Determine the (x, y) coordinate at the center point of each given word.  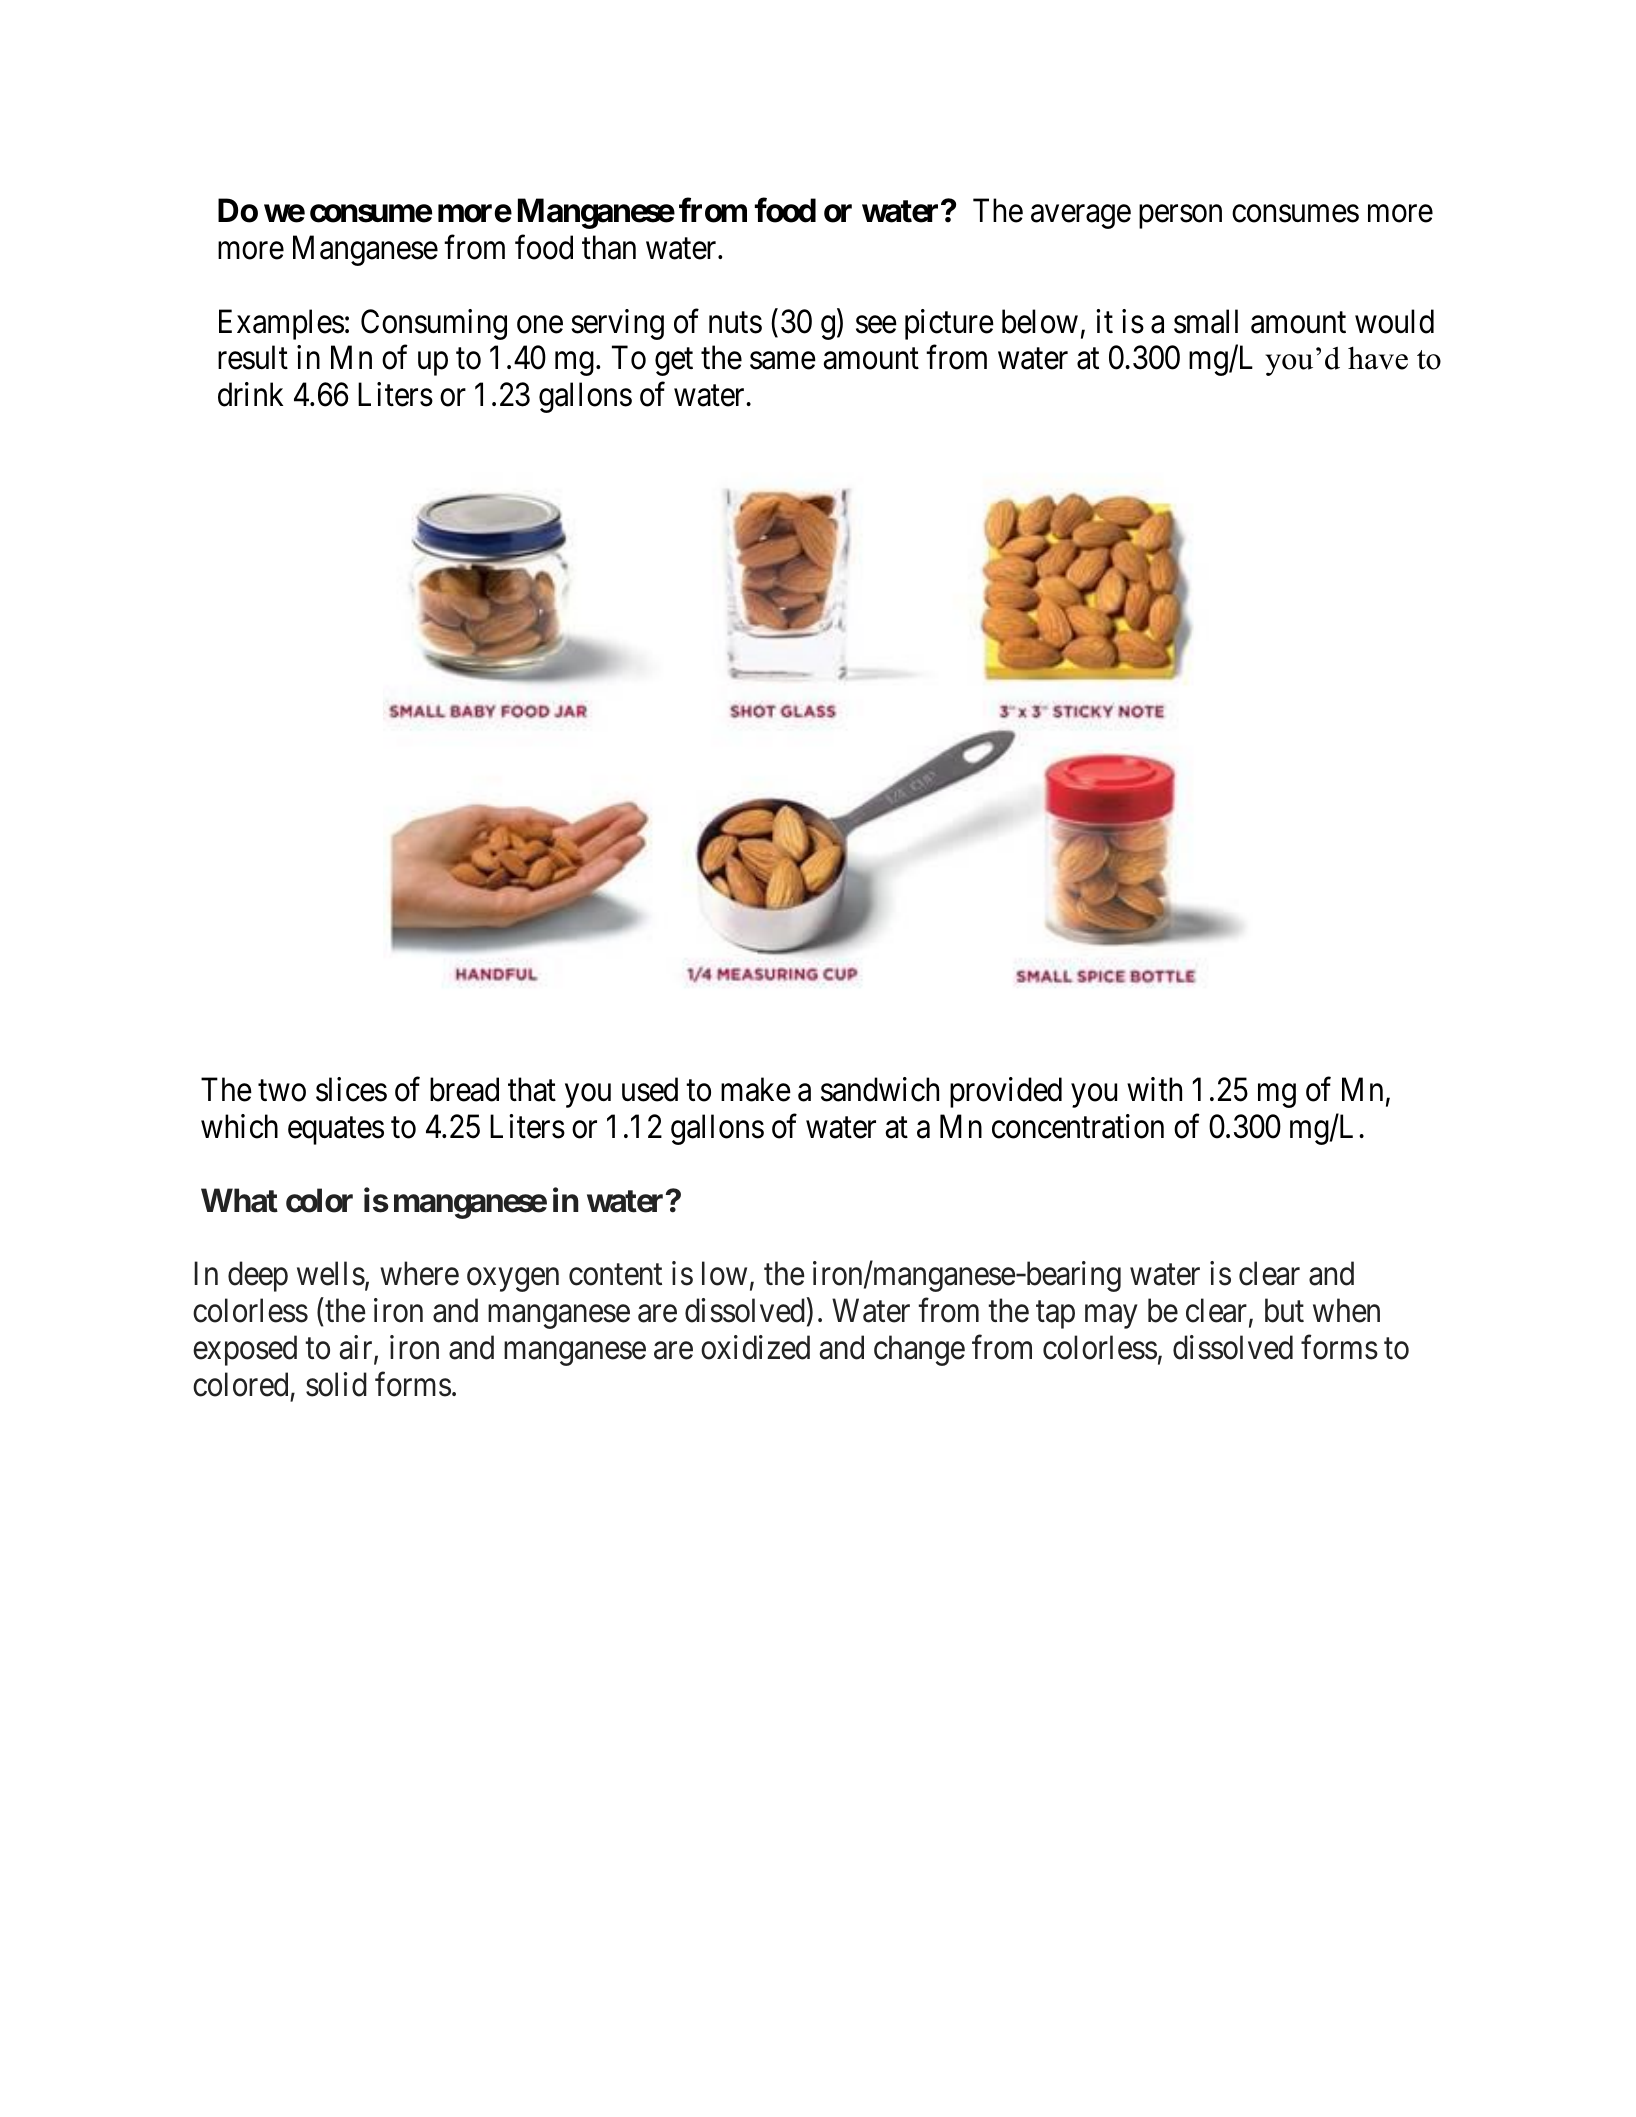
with (1154, 1089)
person (1180, 217)
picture (949, 324)
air (357, 1348)
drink (250, 395)
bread (464, 1089)
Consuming (434, 324)
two (282, 1091)
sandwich (880, 1089)
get (674, 362)
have (1378, 358)
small (1206, 321)
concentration (1078, 1126)
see (876, 325)
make (756, 1089)
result (253, 358)
